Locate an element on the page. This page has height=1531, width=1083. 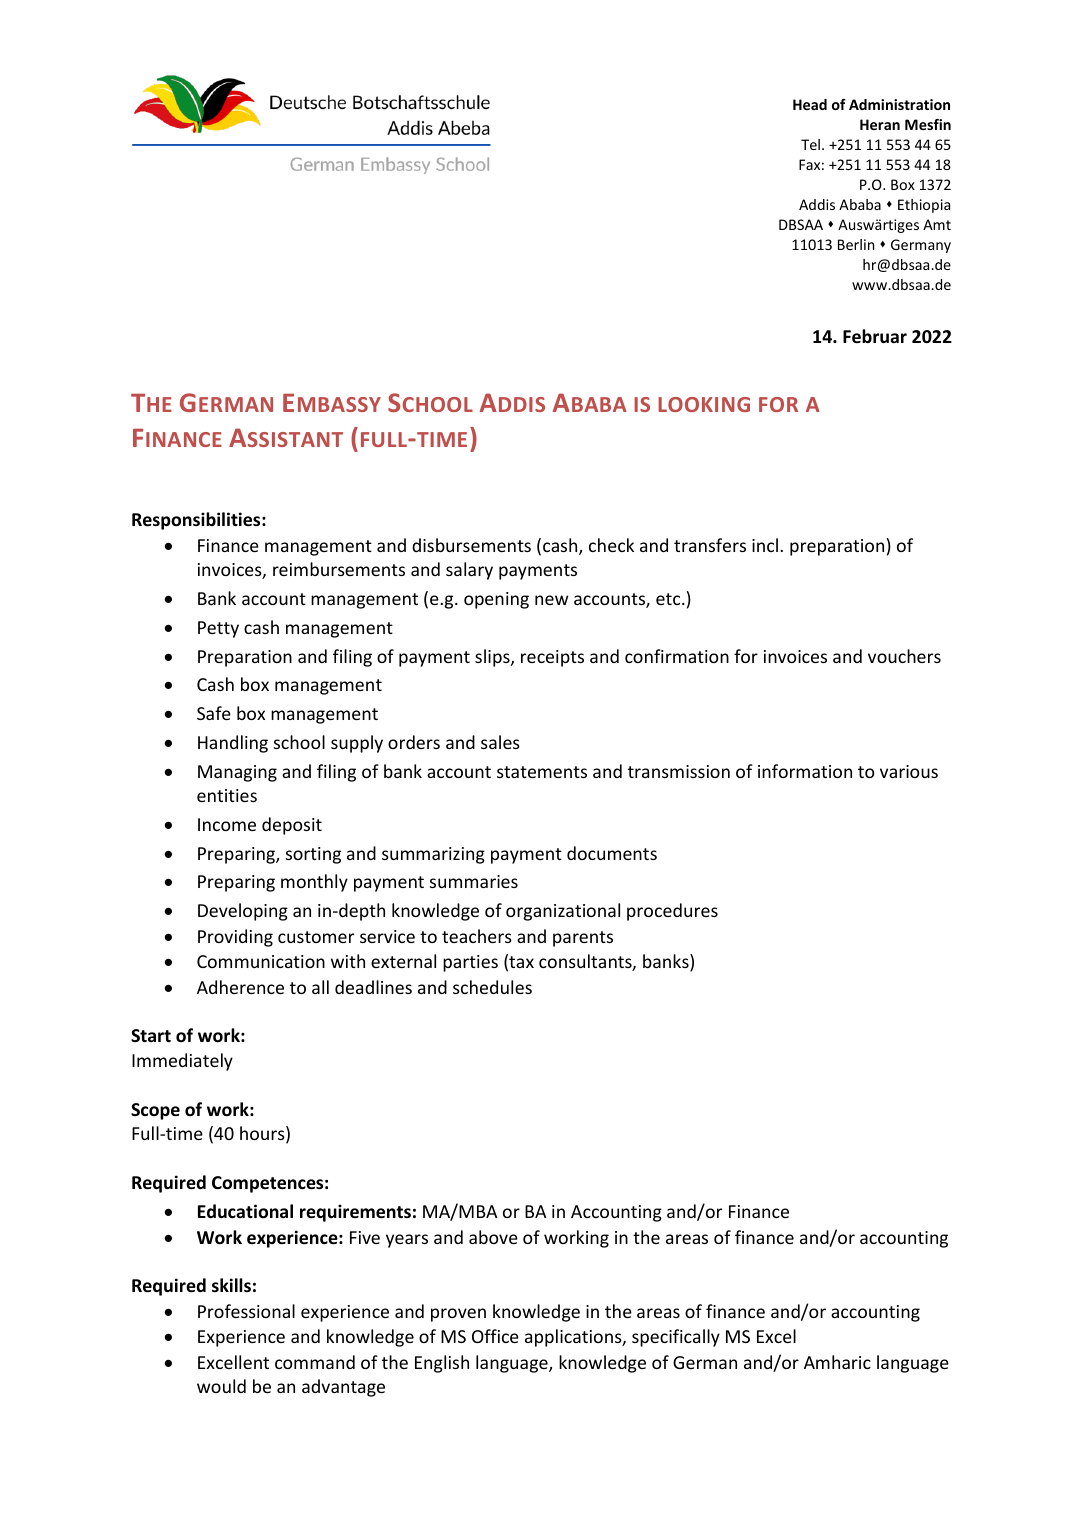
Administration is located at coordinates (899, 104).
